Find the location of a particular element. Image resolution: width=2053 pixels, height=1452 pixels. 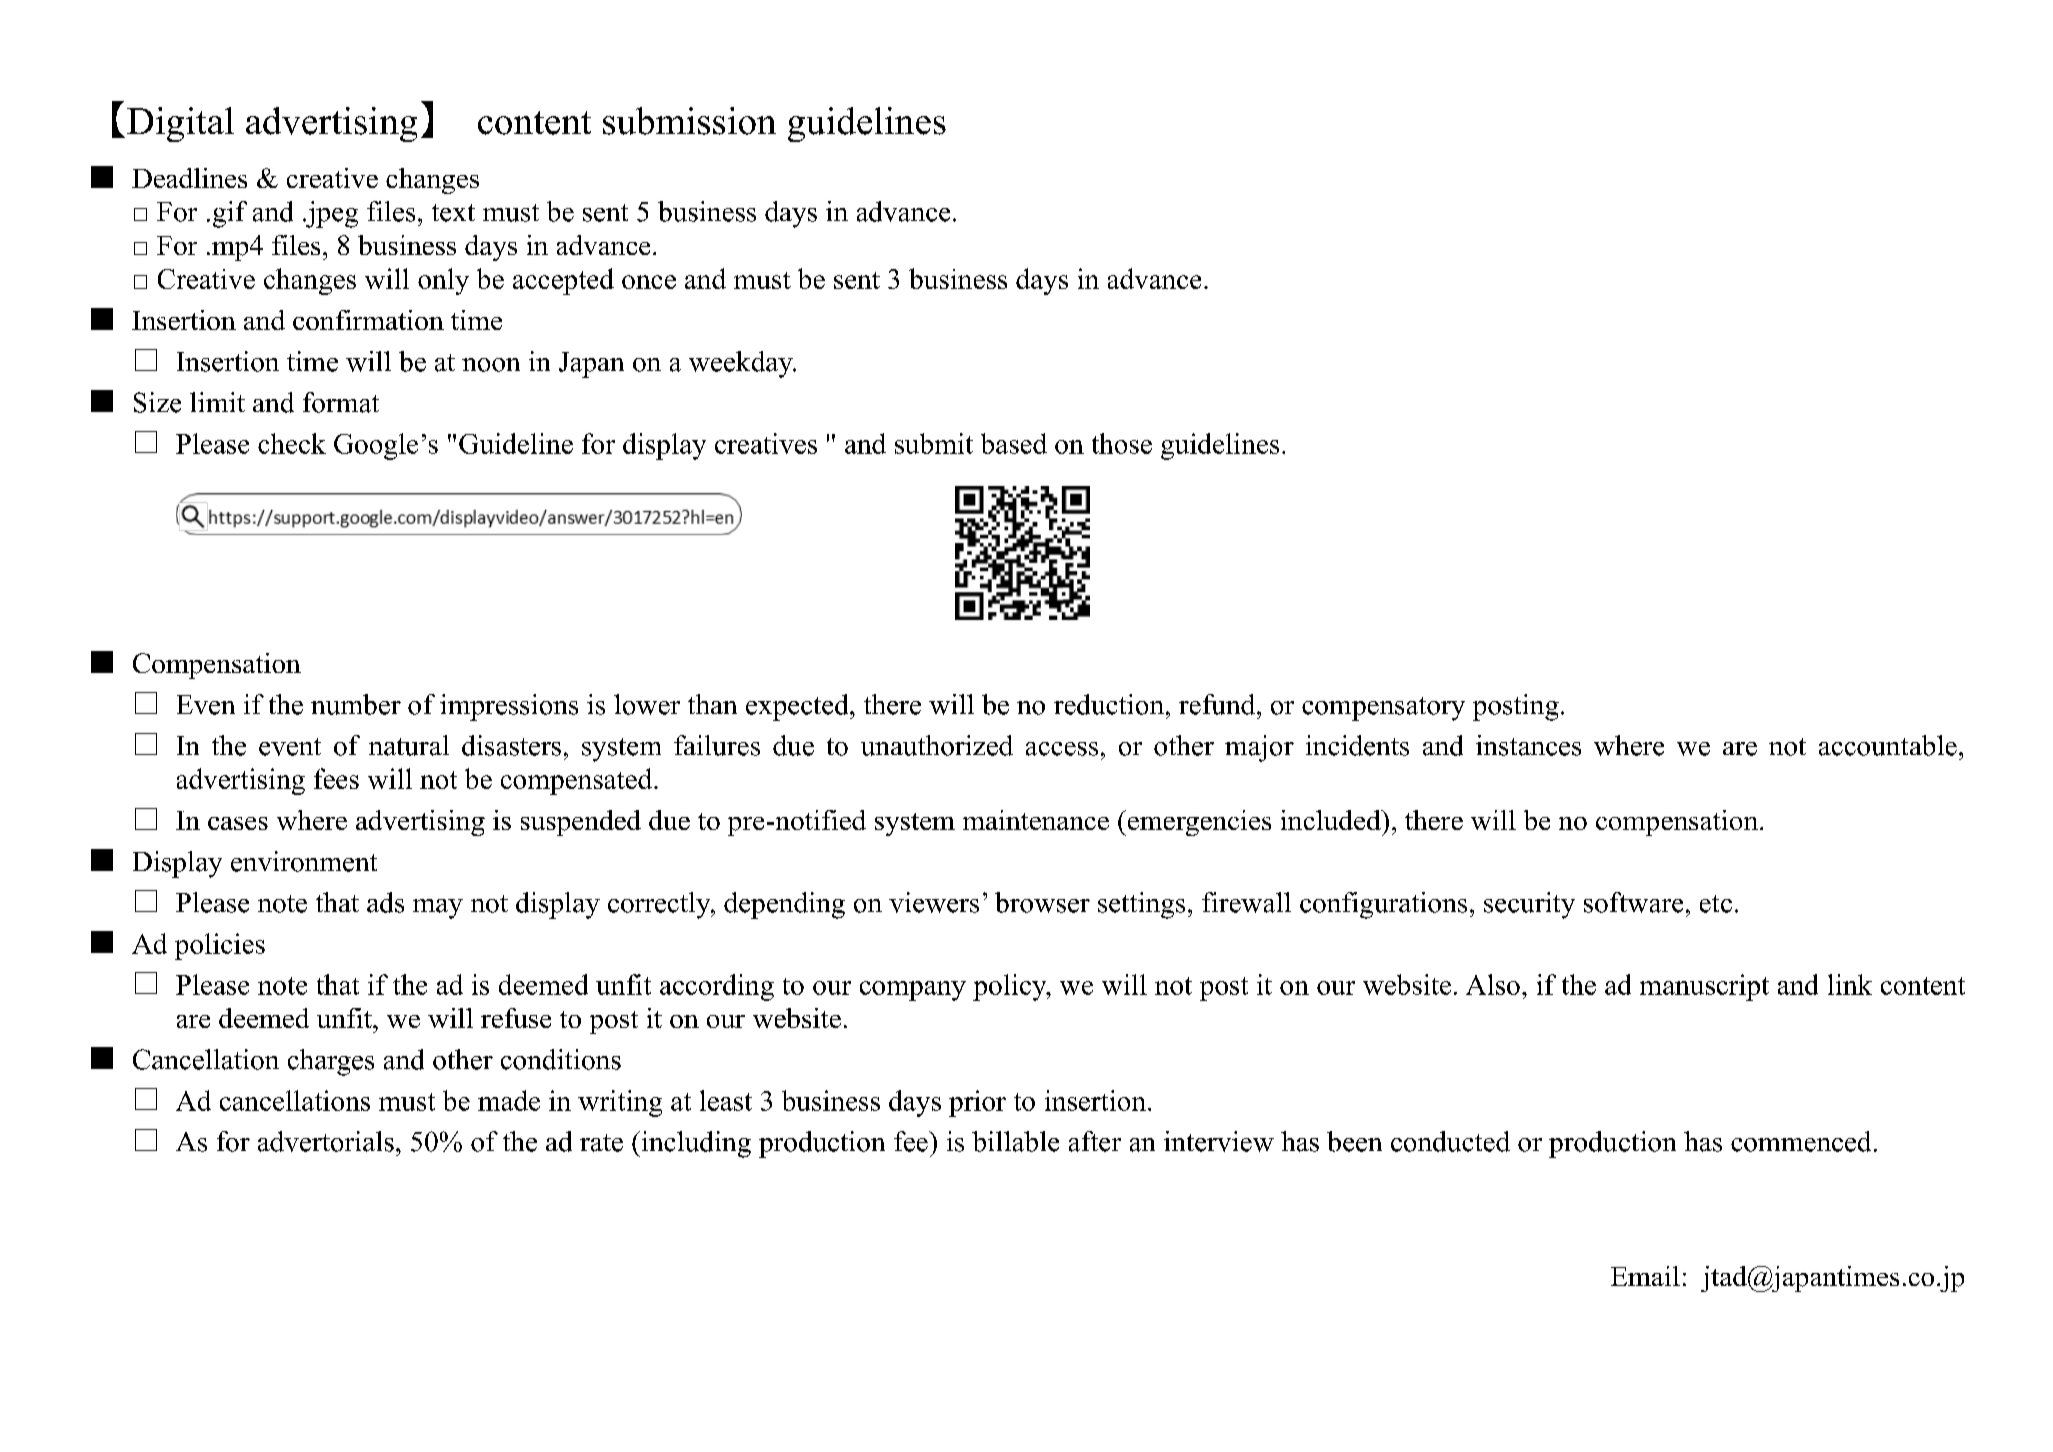

submission is located at coordinates (689, 121).
